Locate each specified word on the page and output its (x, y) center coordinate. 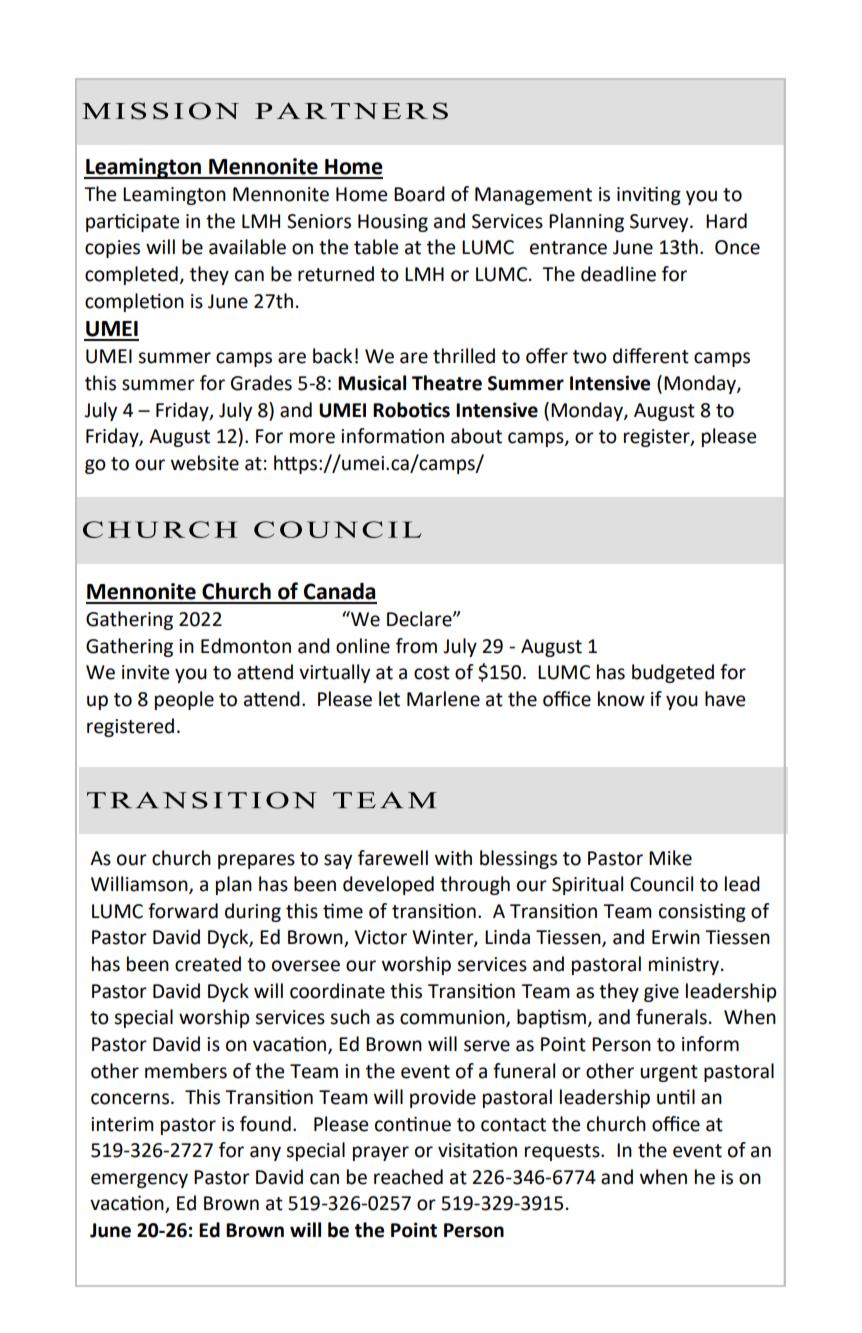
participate (132, 222)
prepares (256, 861)
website (205, 463)
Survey (660, 223)
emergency (139, 1180)
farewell (393, 858)
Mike (670, 858)
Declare (420, 619)
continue (413, 1124)
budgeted (673, 673)
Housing (393, 223)
